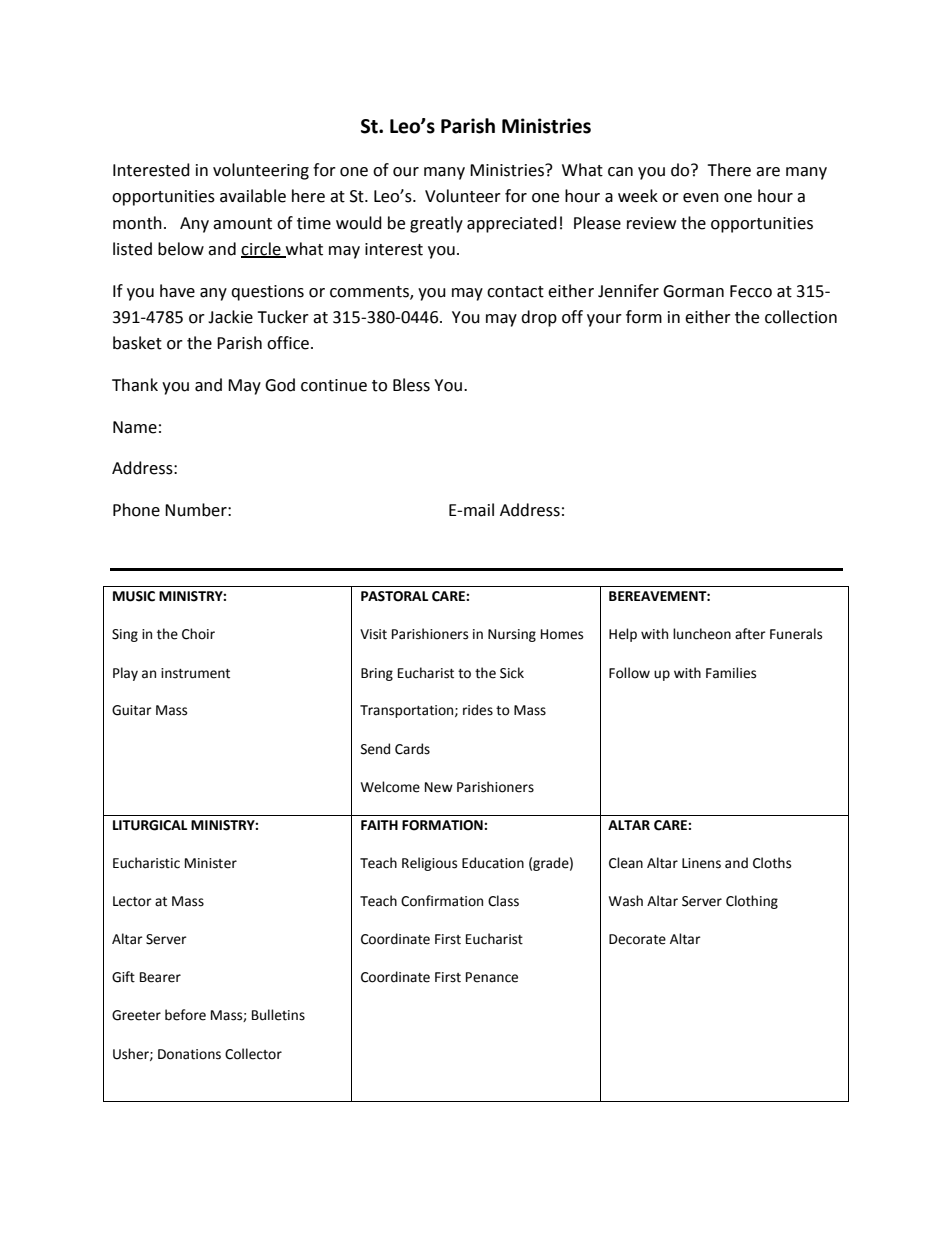 This image has width=952, height=1233. Describe the element at coordinates (731, 673) in the image. I see `Families` at that location.
